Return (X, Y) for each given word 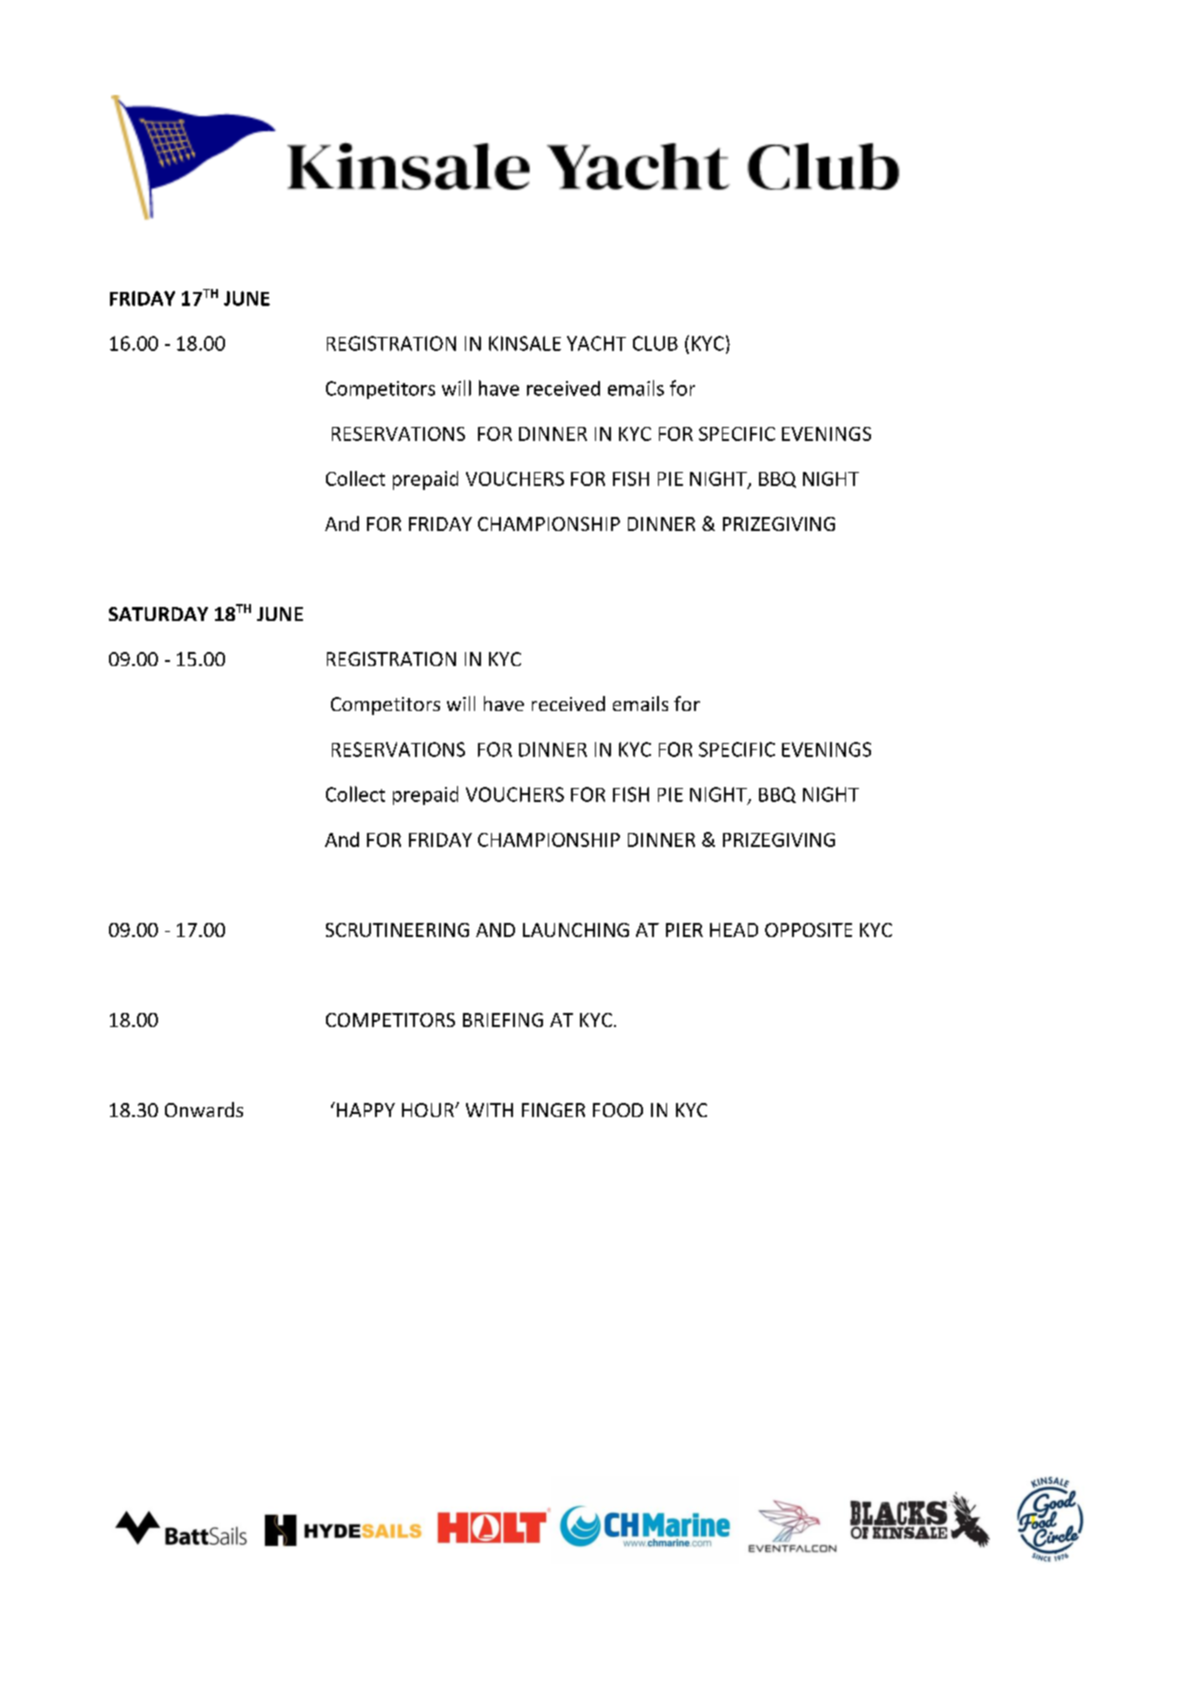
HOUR (429, 1110)
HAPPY (366, 1110)
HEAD (734, 930)
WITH (489, 1110)
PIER (684, 930)
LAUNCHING (576, 930)
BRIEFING (503, 1020)
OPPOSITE (808, 930)
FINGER (553, 1110)
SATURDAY (158, 614)
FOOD (618, 1110)
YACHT (596, 343)
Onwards (204, 1109)
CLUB (655, 343)
